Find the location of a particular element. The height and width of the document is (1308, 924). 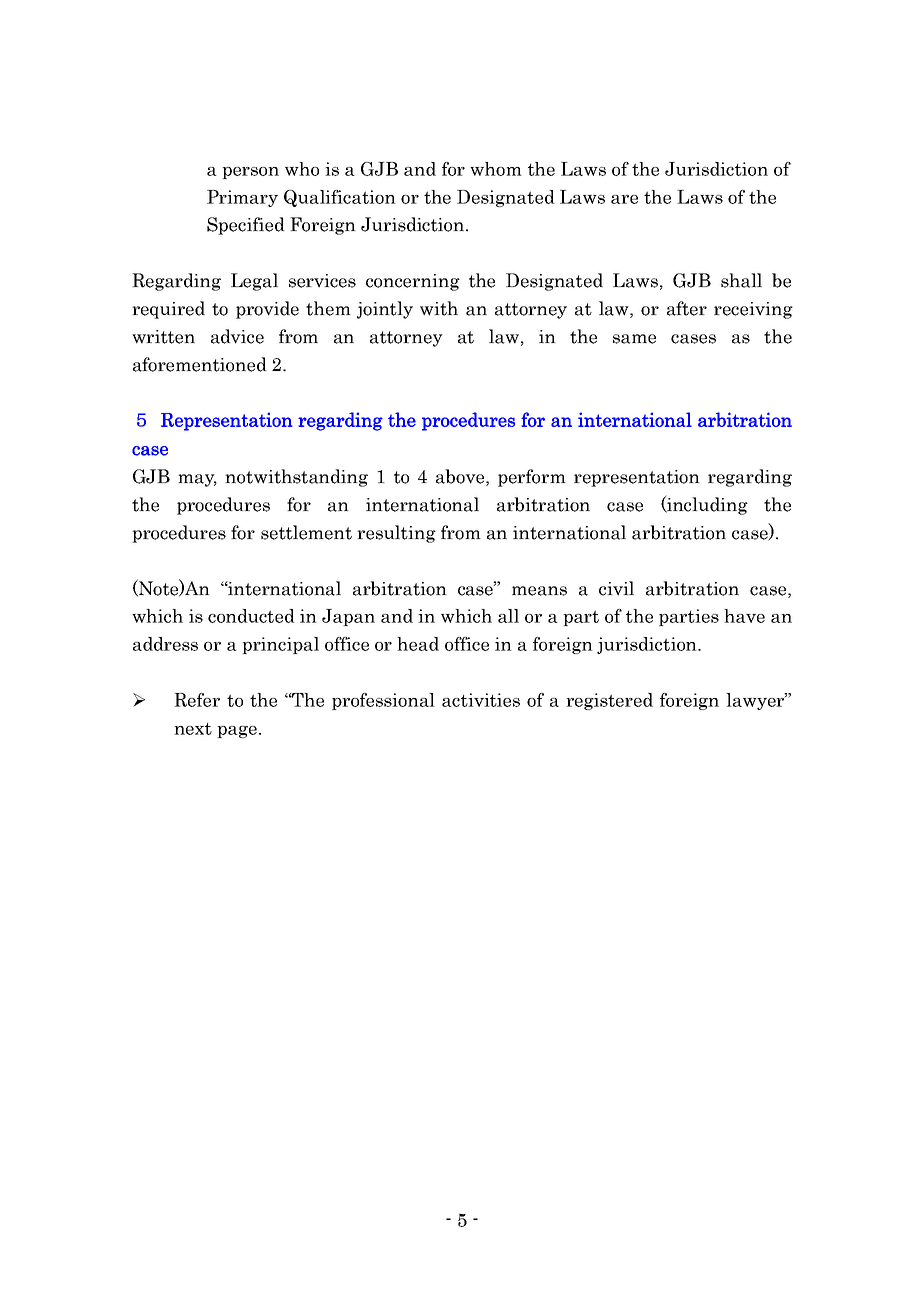

page is located at coordinates (237, 732).
